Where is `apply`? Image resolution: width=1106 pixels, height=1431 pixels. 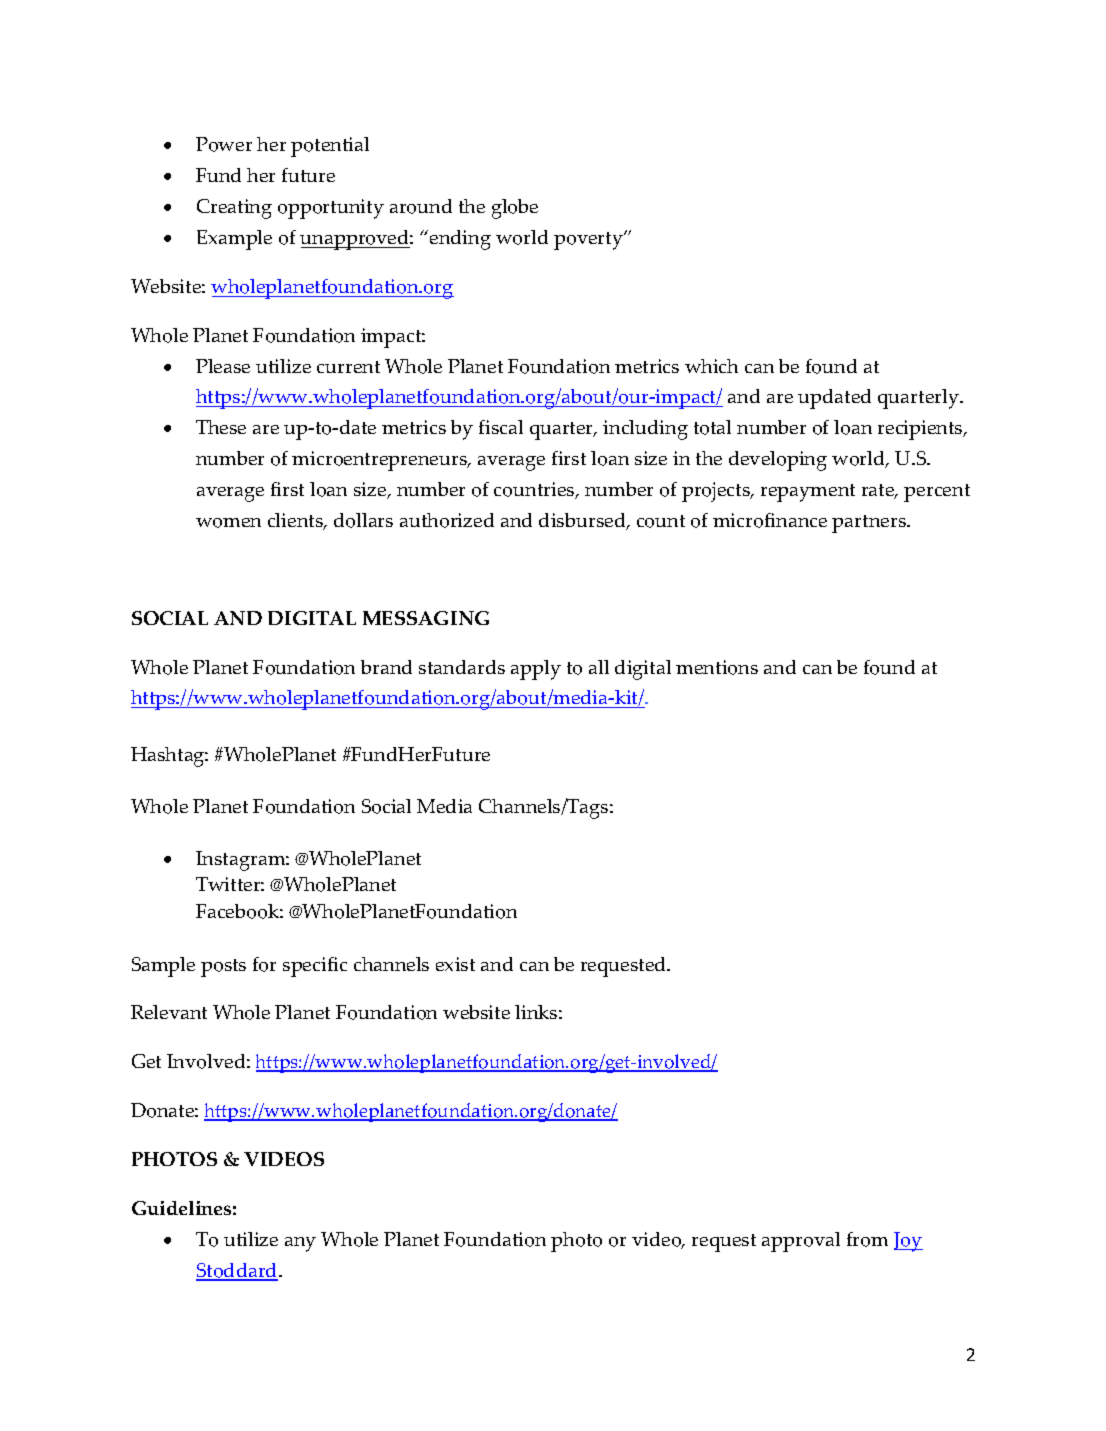 apply is located at coordinates (536, 670).
